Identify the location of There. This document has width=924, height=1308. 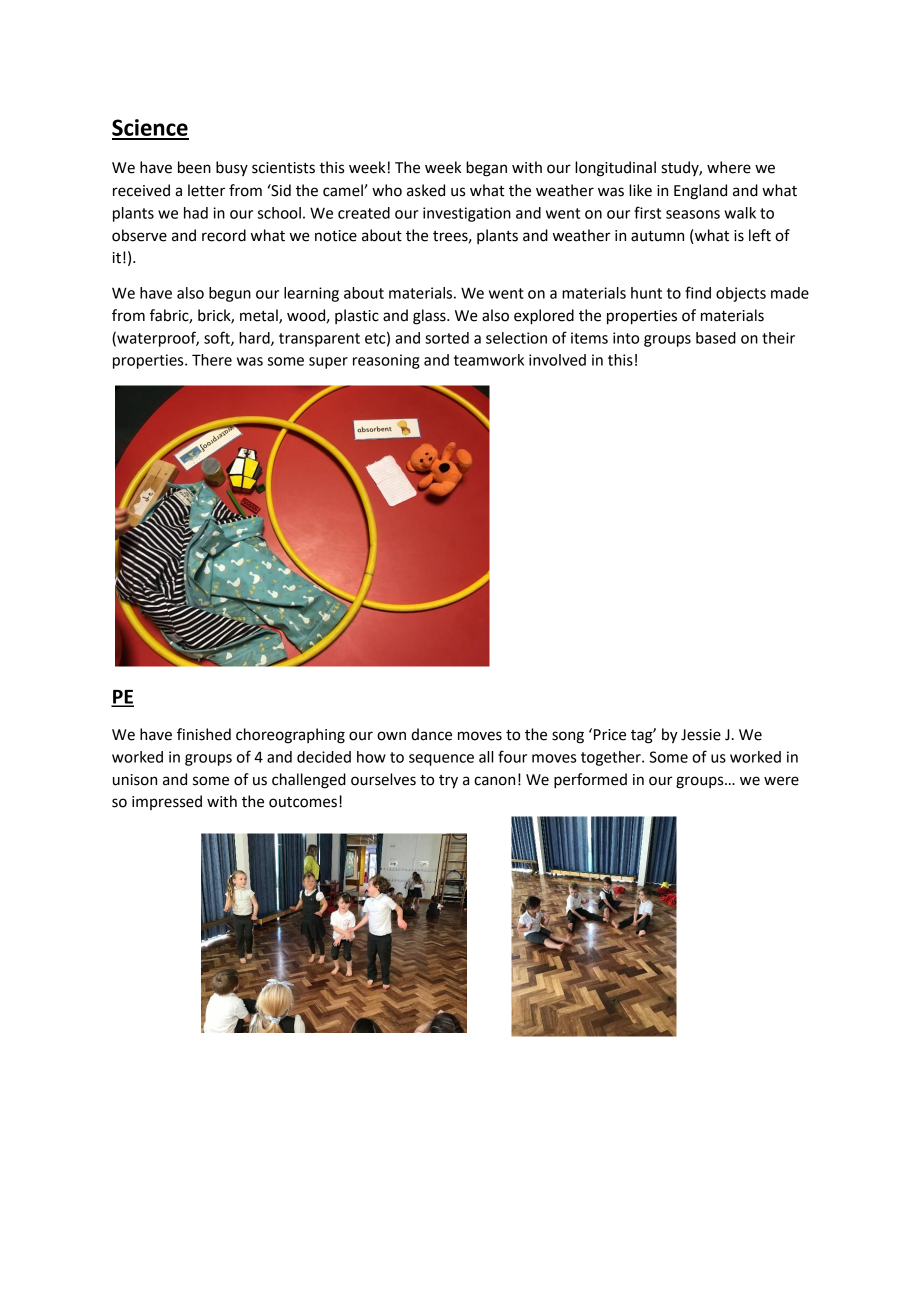
(212, 360).
